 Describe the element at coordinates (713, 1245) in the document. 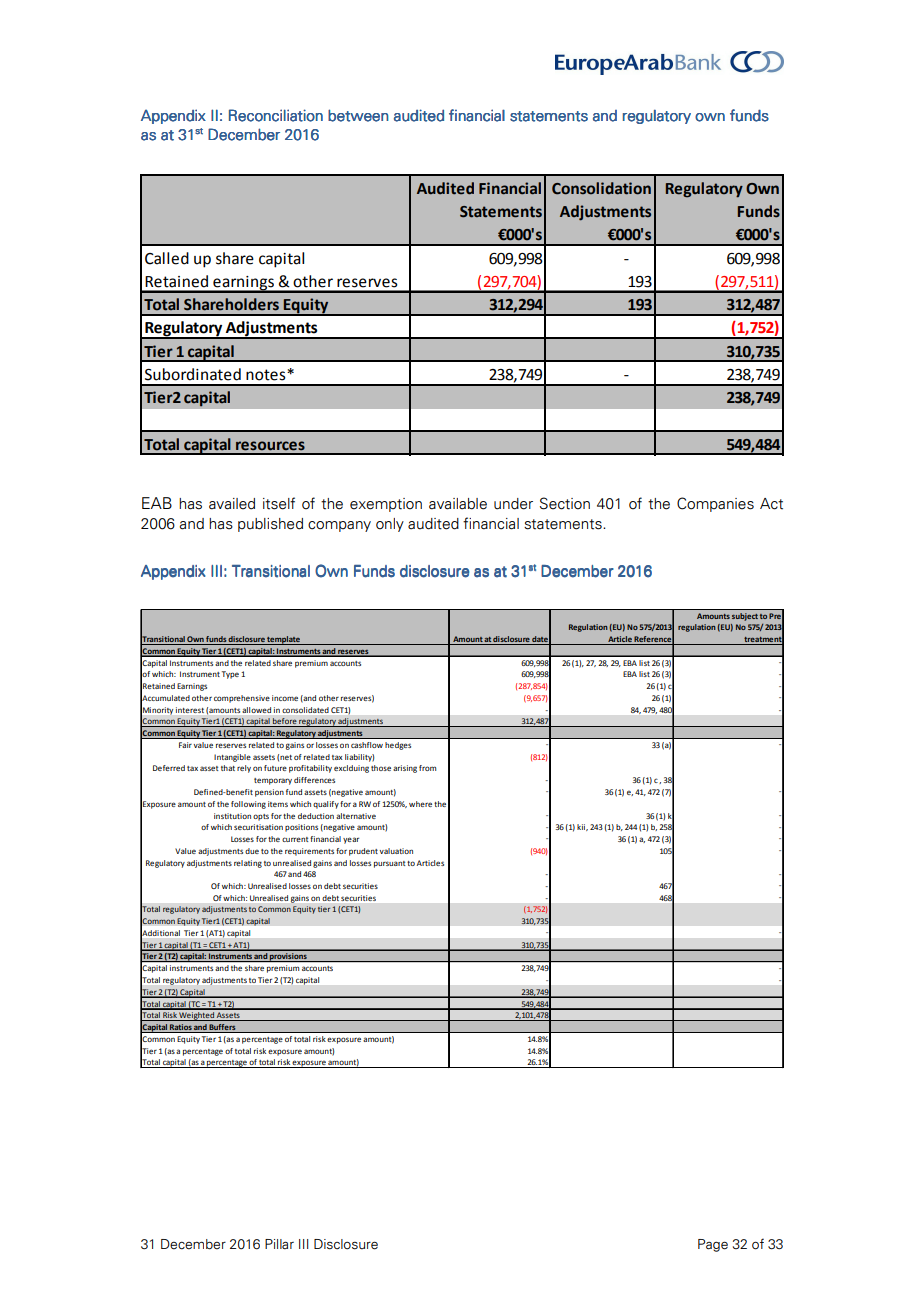

I see `Page` at that location.
